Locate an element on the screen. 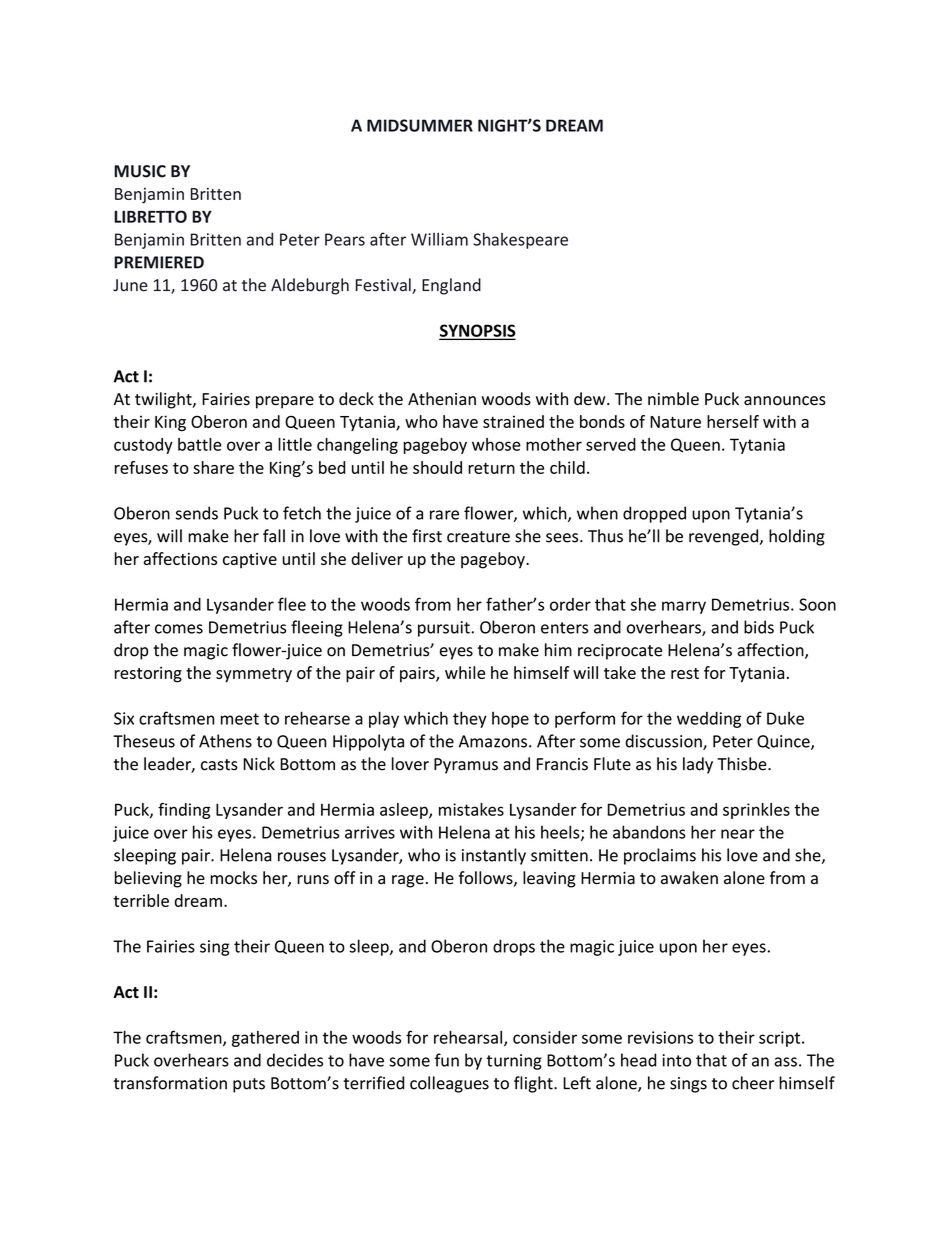 Image resolution: width=952 pixels, height=1233 pixels. fun is located at coordinates (447, 1060).
